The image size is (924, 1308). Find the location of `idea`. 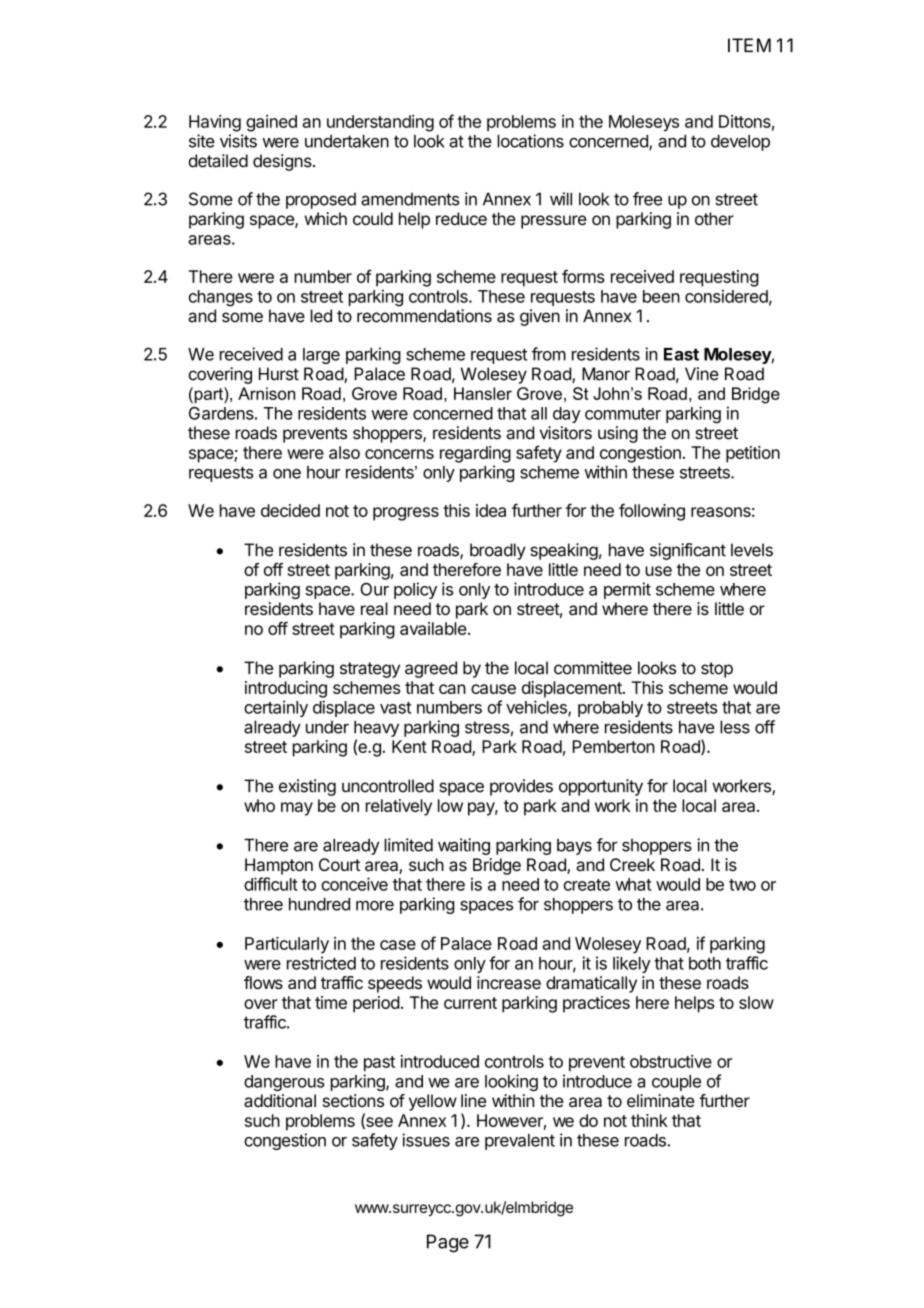

idea is located at coordinates (491, 510).
